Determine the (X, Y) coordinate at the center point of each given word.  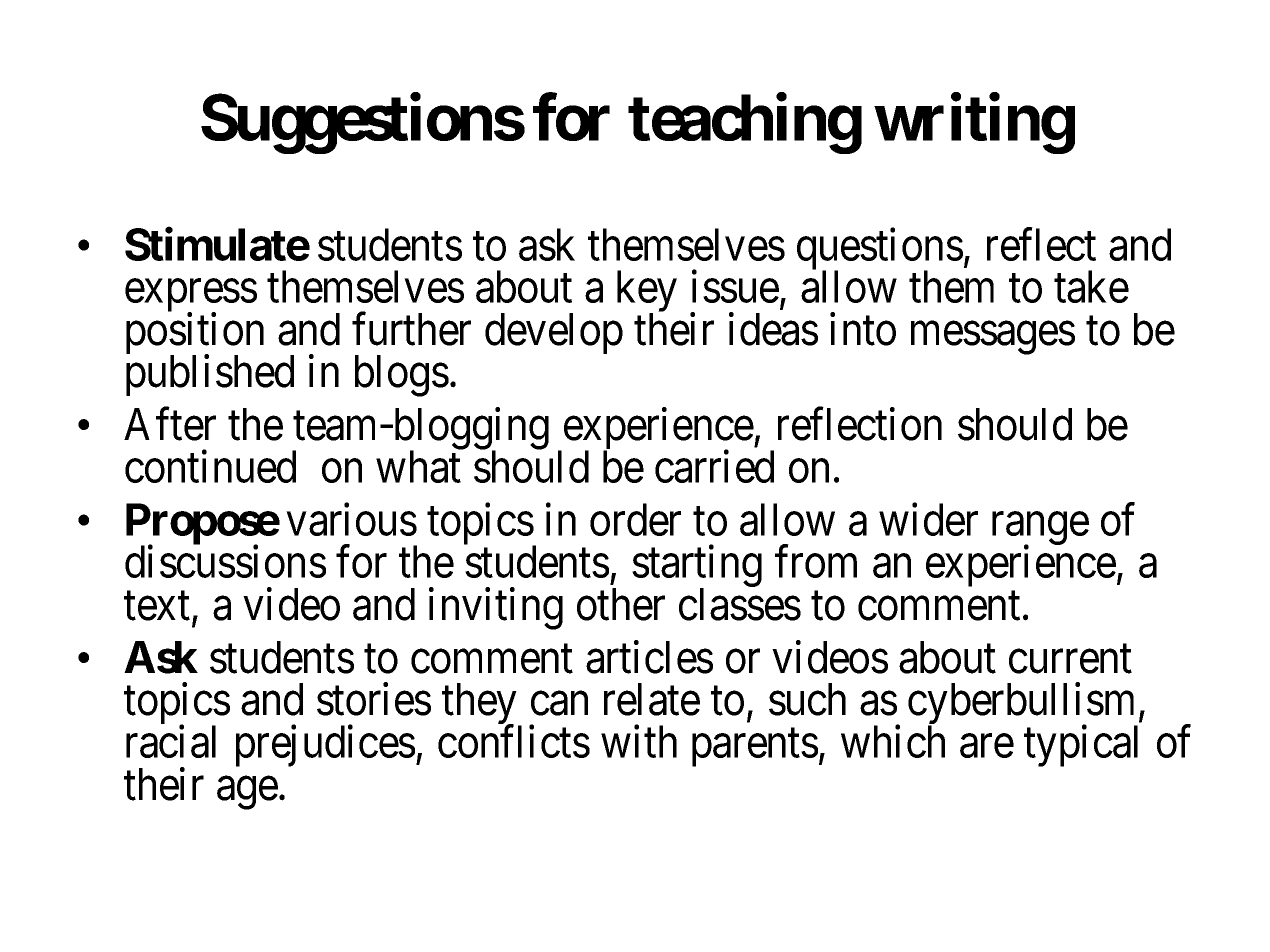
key (647, 292)
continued (210, 466)
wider (928, 519)
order (635, 519)
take (1091, 286)
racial (171, 741)
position (195, 335)
